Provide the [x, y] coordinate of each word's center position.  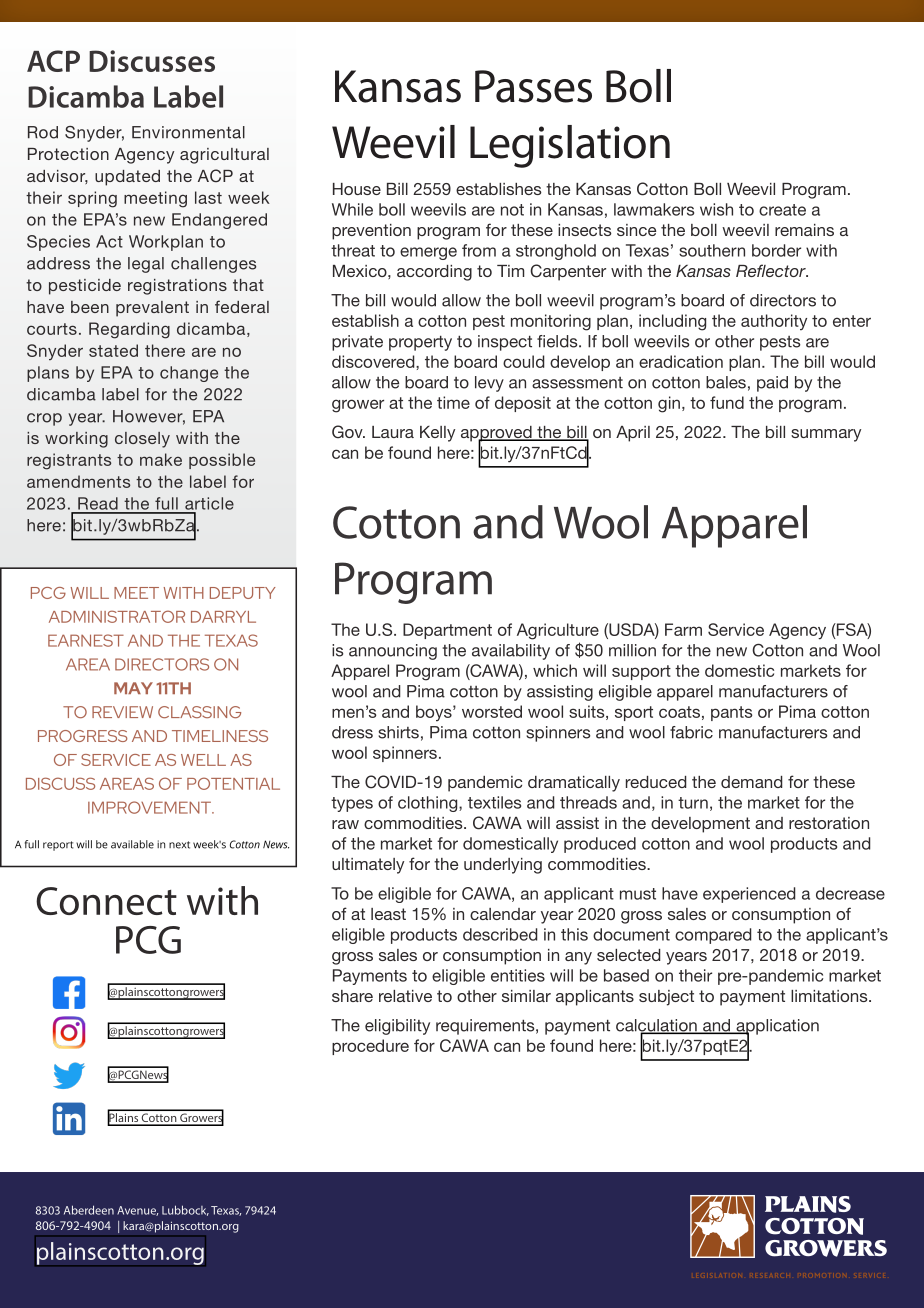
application [776, 1028]
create [782, 210]
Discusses [152, 61]
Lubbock [185, 1210]
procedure [370, 1047]
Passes [533, 86]
